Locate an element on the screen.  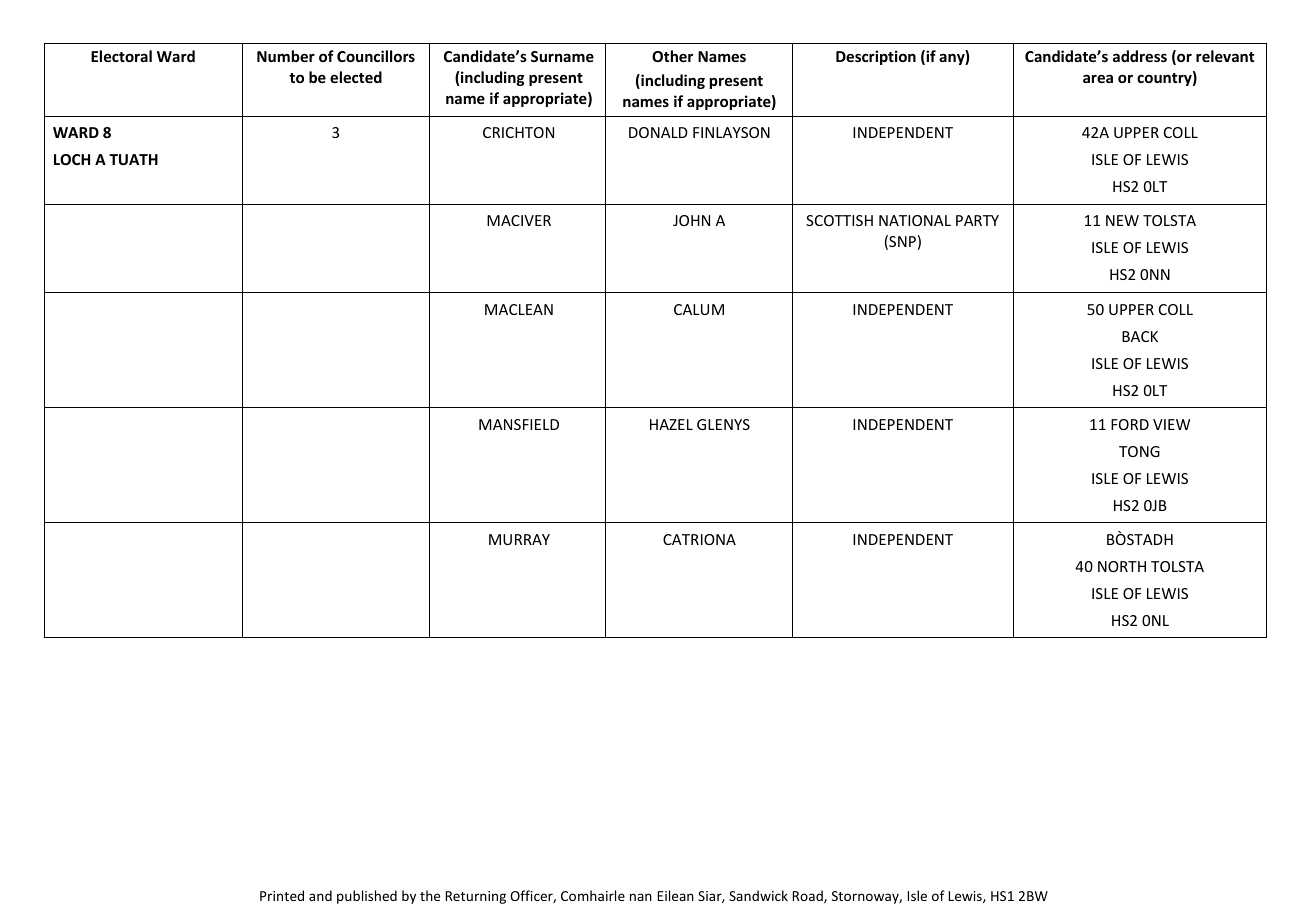
Number is located at coordinates (286, 56).
